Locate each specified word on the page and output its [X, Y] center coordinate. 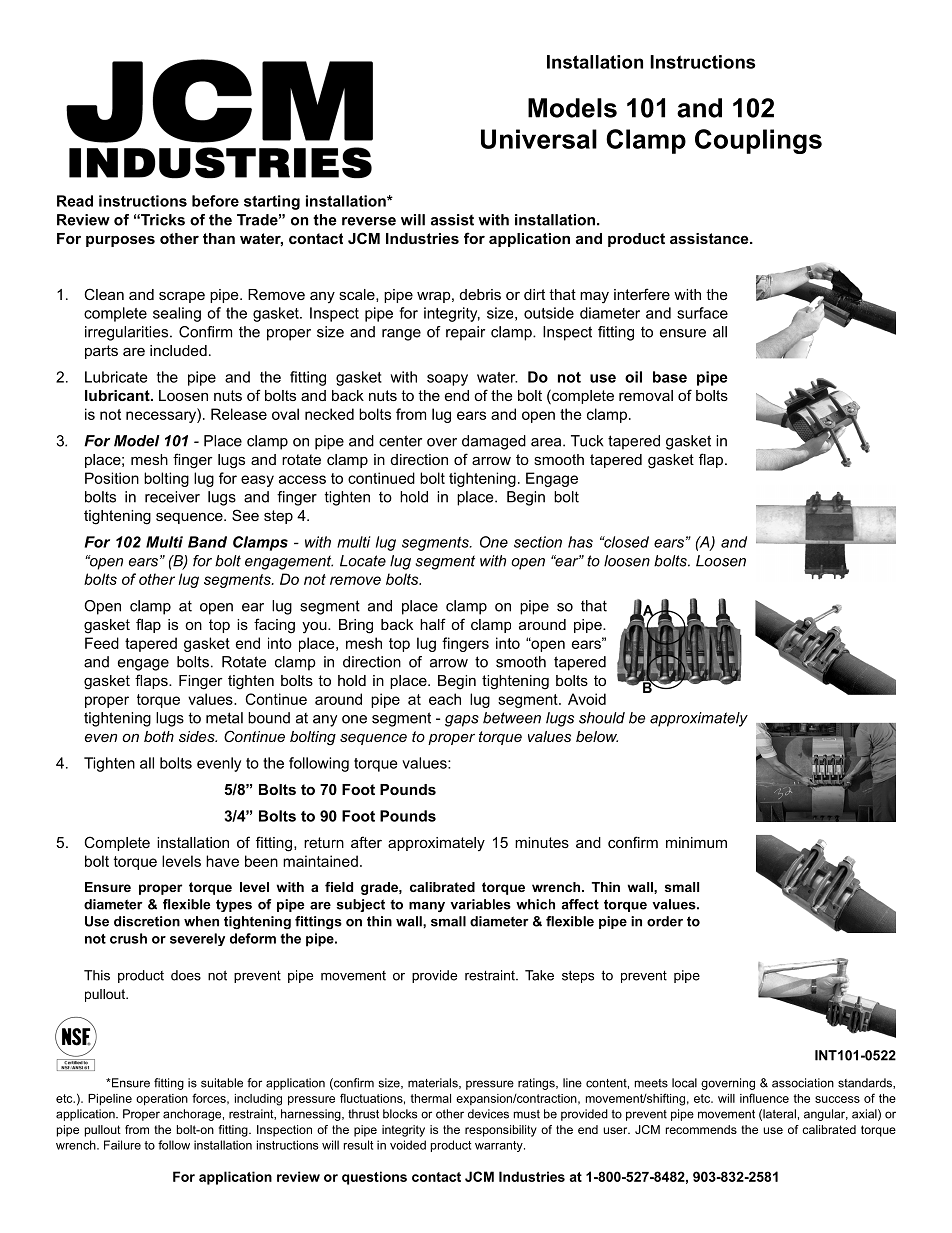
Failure [122, 1145]
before [215, 201]
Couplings [758, 141]
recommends [701, 1129]
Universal [539, 139]
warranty [500, 1146]
